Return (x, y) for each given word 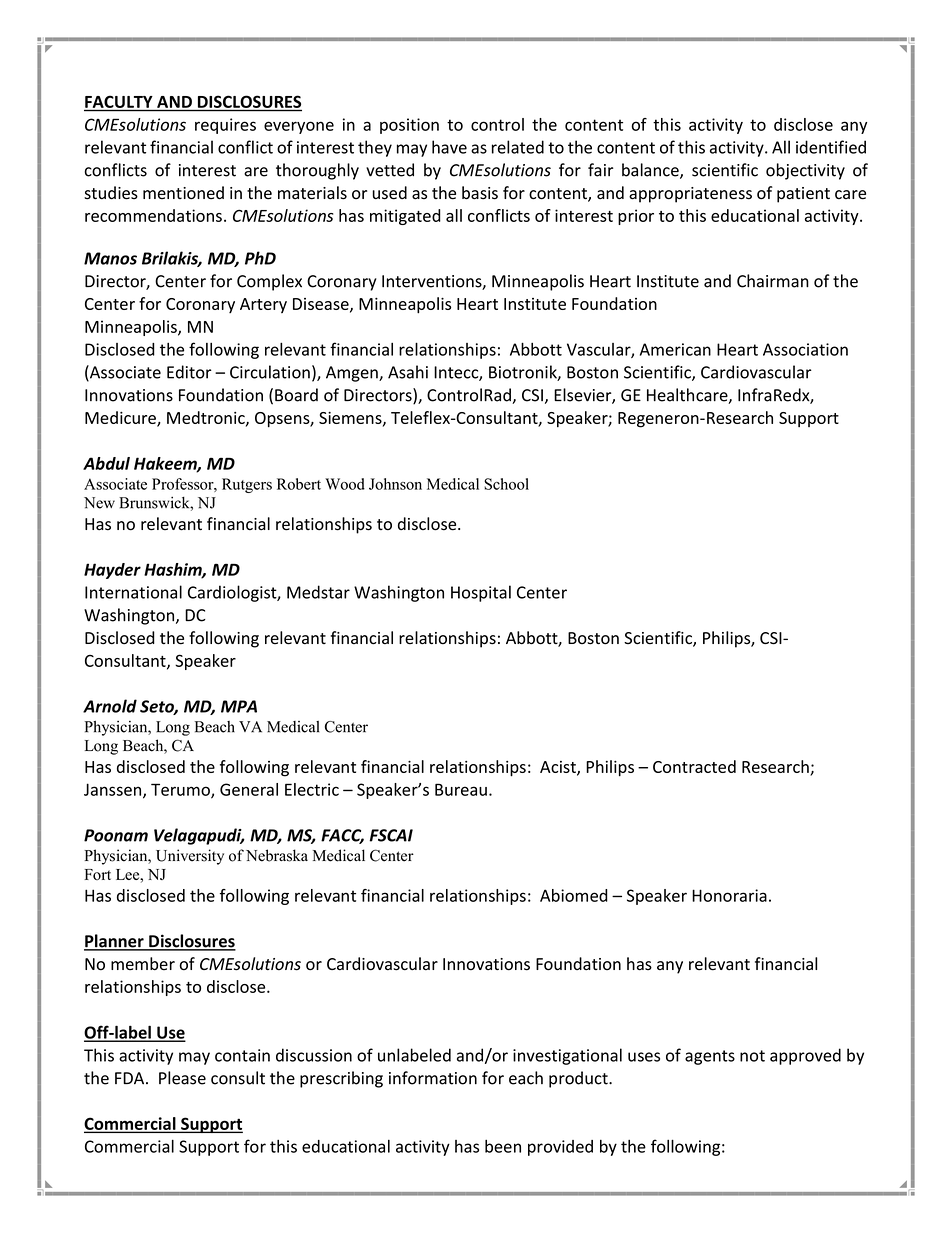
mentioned (183, 193)
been (503, 1146)
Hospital (481, 593)
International (133, 592)
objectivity (805, 171)
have (449, 147)
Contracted (694, 766)
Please (182, 1078)
